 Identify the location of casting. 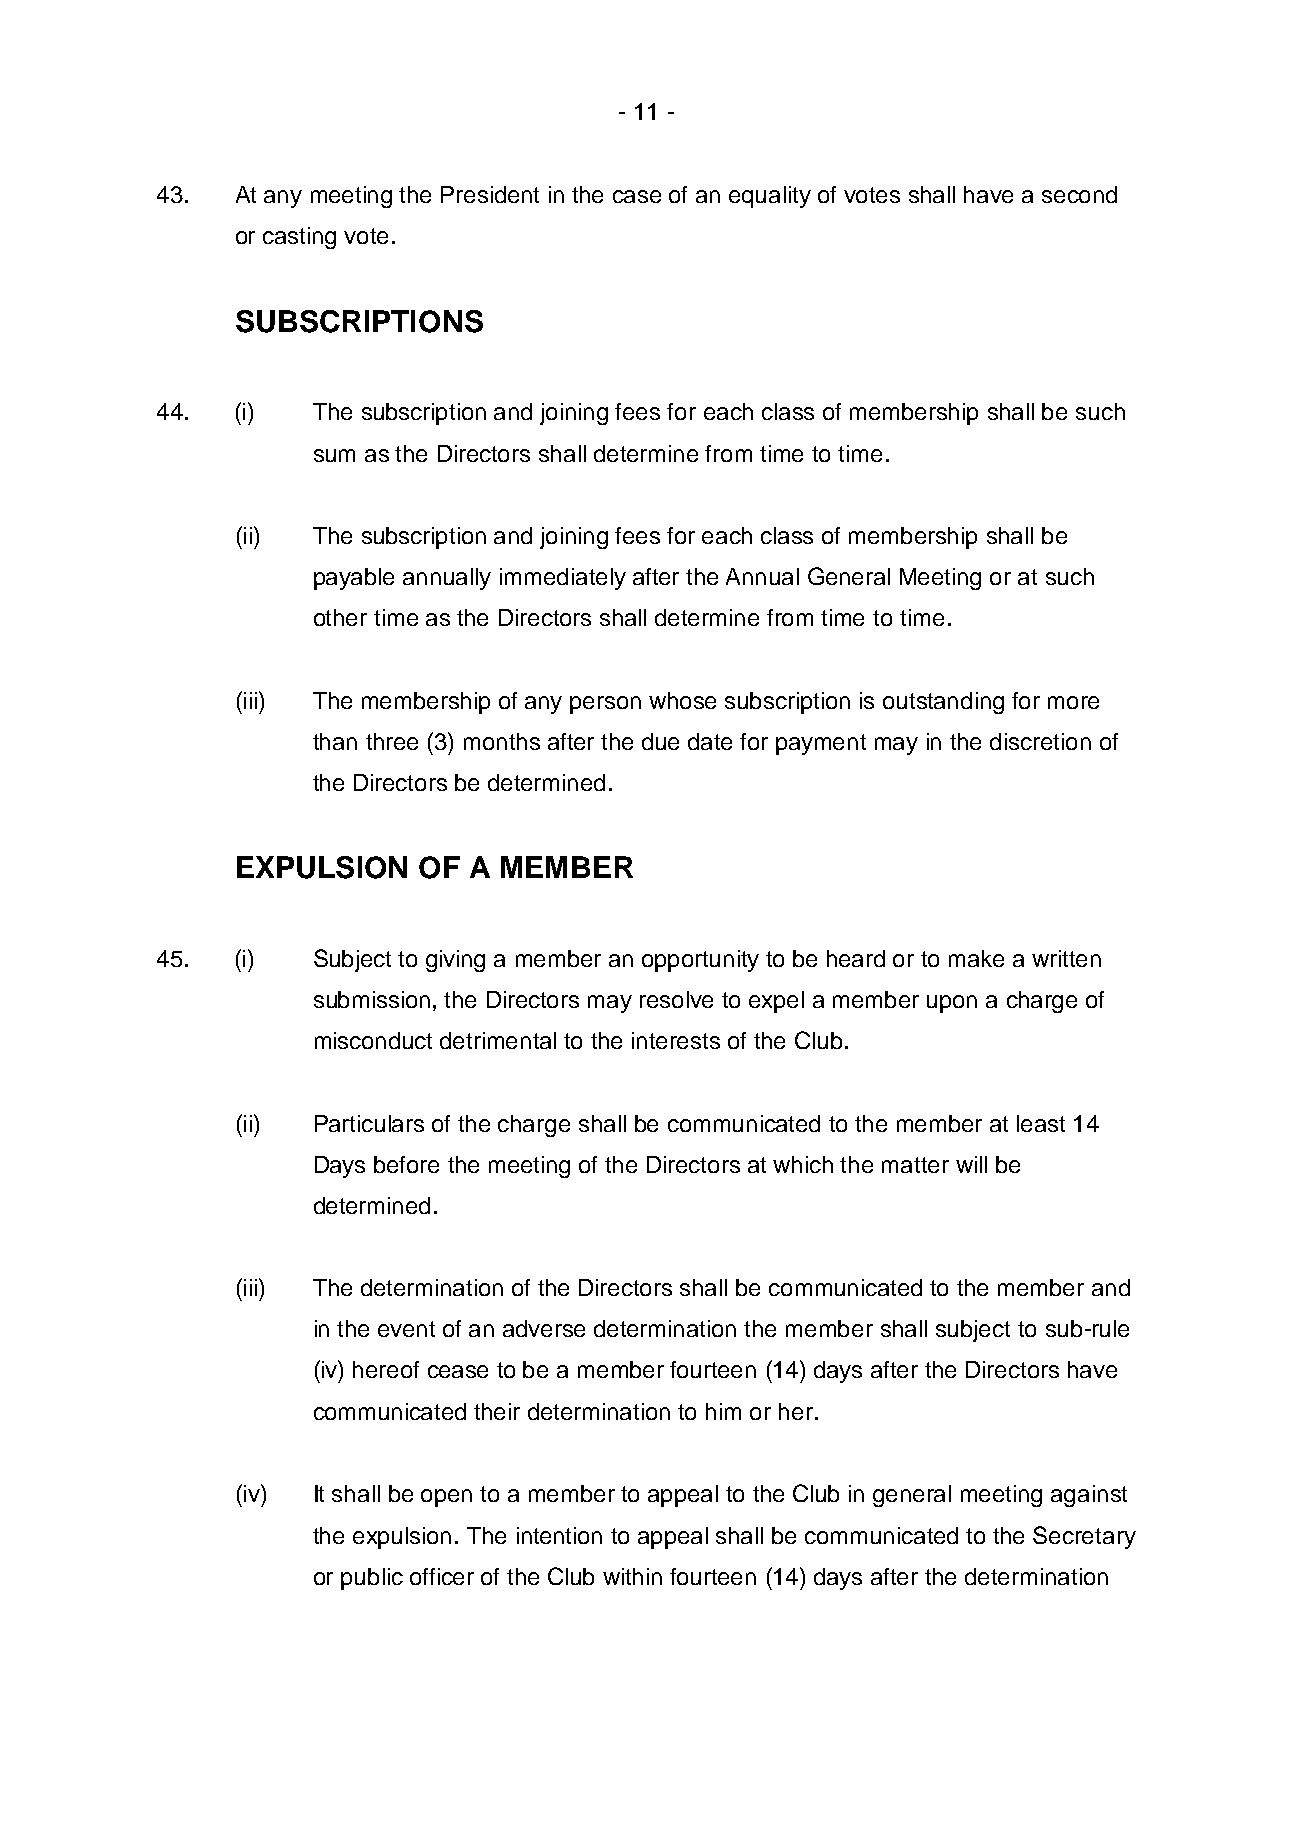
(299, 238).
